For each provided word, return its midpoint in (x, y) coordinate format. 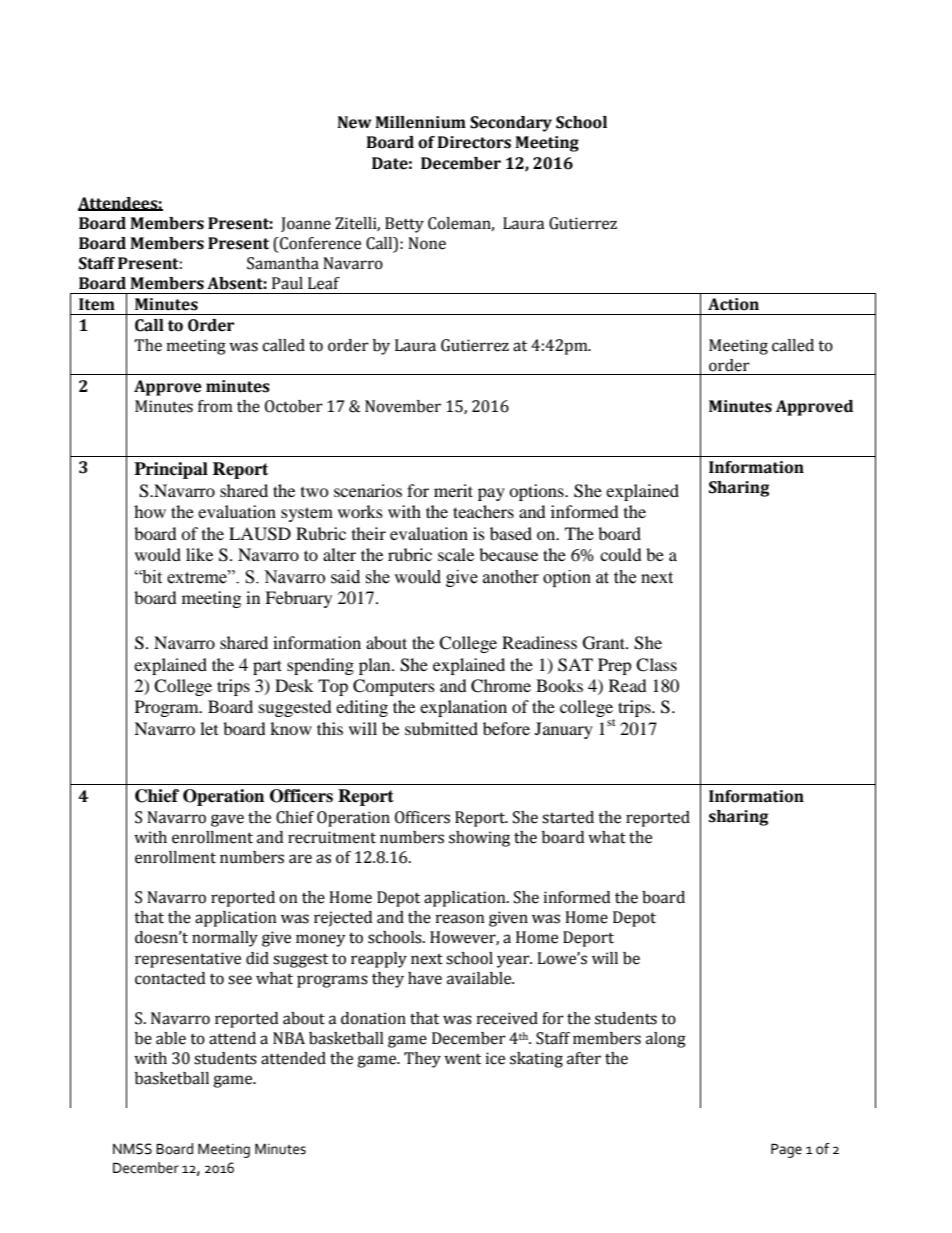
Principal (171, 470)
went (462, 1059)
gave (227, 820)
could (621, 554)
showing (479, 839)
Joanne (306, 224)
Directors (474, 142)
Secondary (511, 124)
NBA (289, 1038)
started (568, 817)
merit (453, 490)
